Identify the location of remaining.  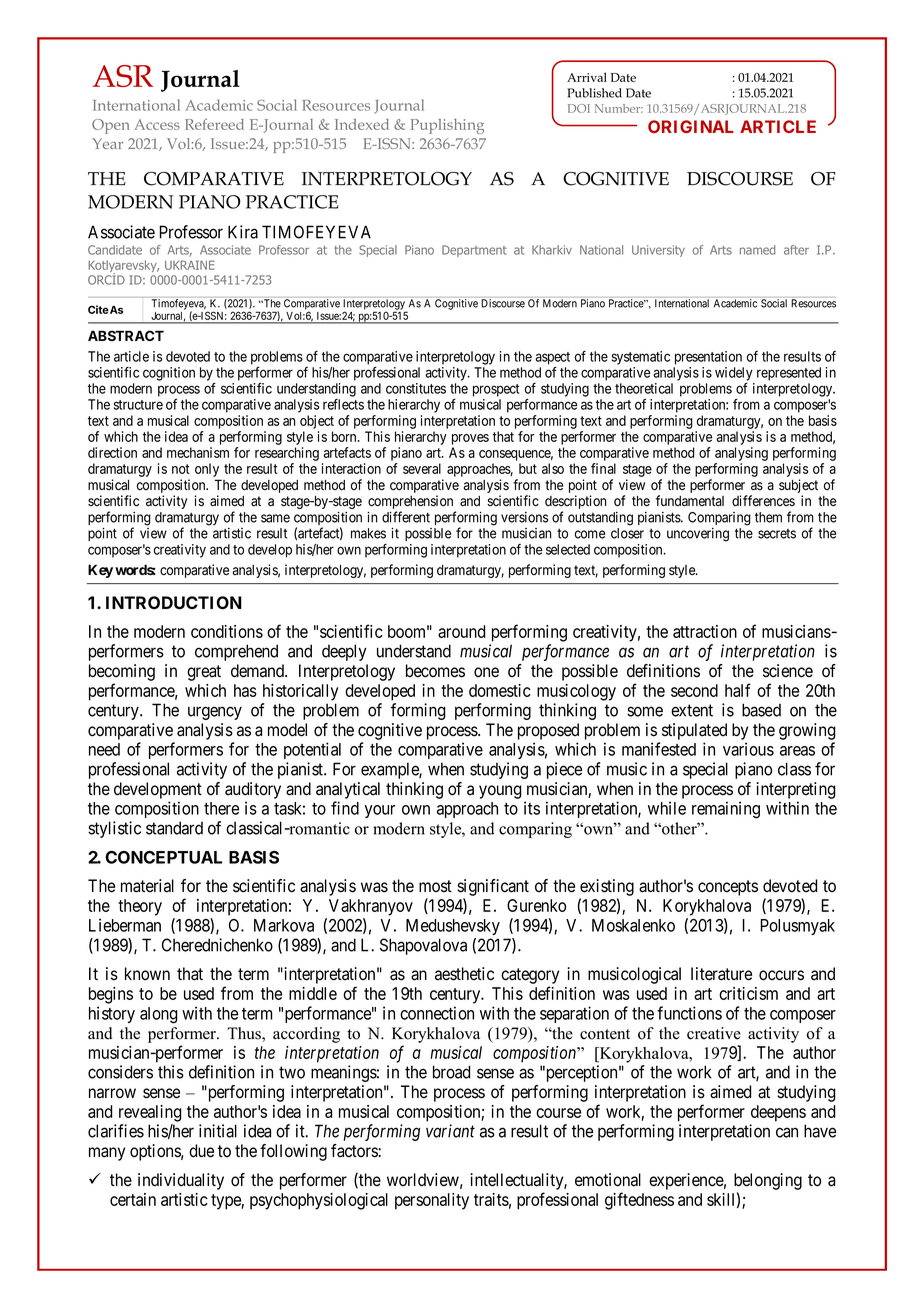
(726, 810).
